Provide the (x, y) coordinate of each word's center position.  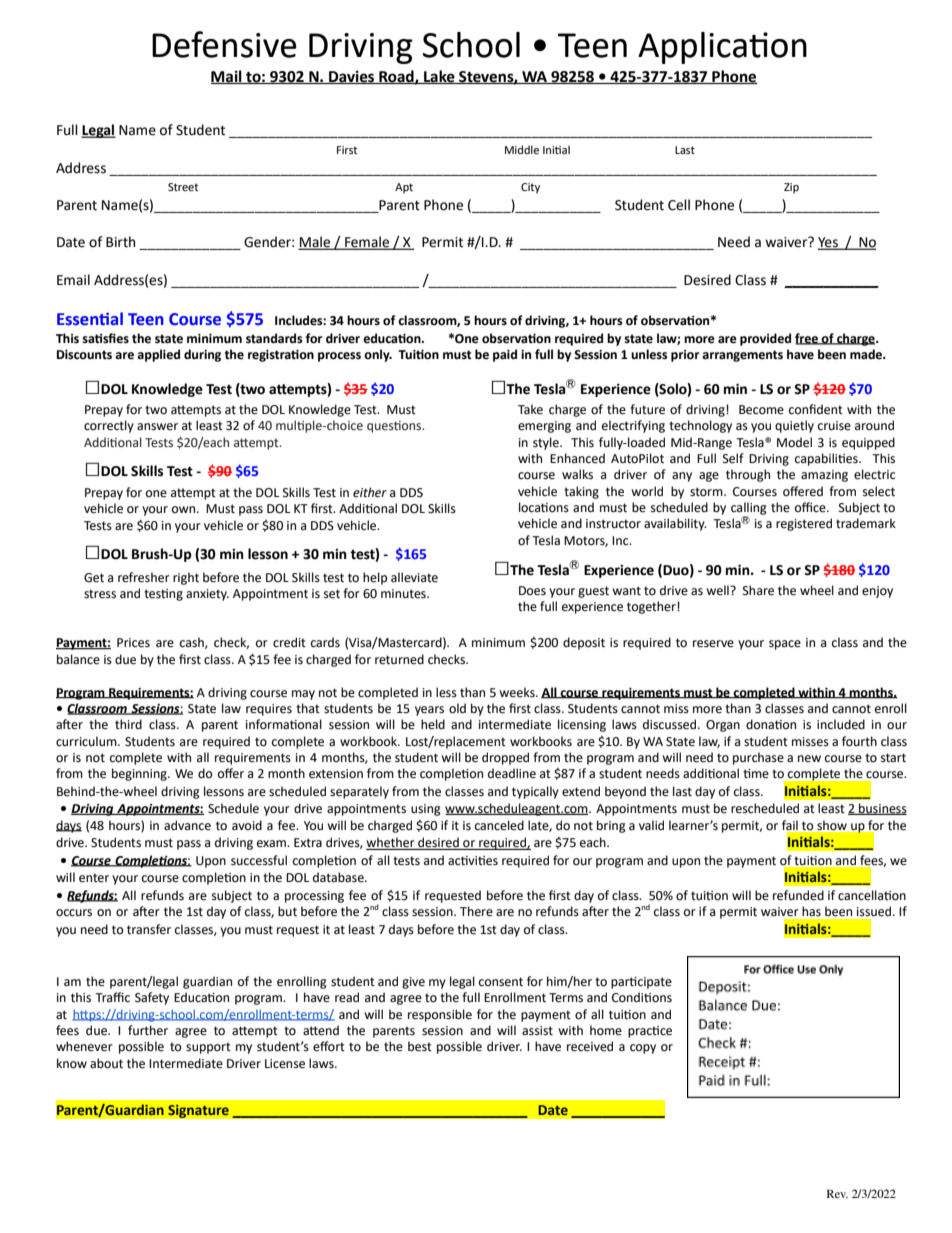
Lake (439, 77)
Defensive (224, 44)
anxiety (207, 595)
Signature (198, 1111)
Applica (692, 48)
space (785, 645)
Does (532, 591)
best (420, 1046)
